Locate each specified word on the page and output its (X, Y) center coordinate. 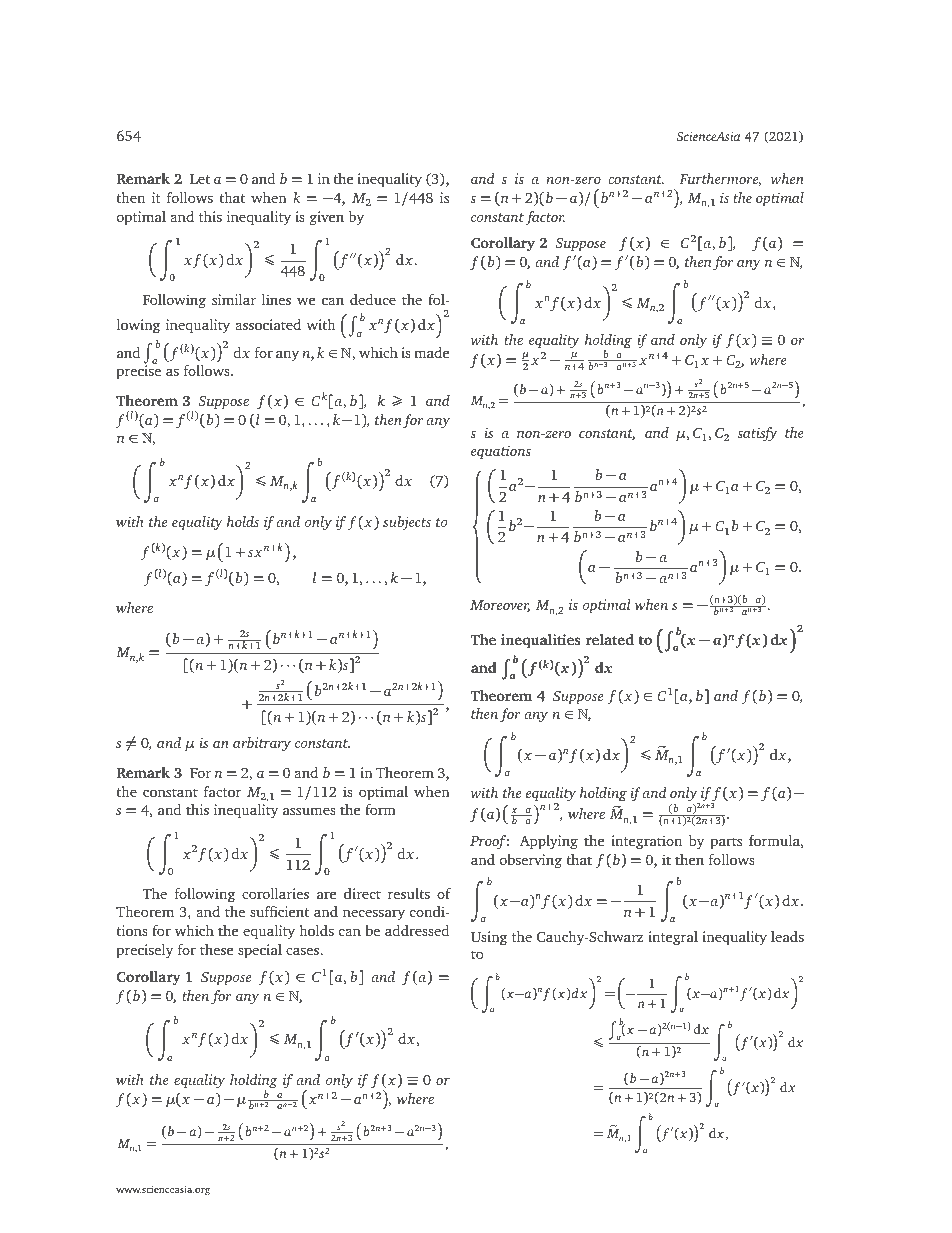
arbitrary (262, 744)
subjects (407, 523)
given (327, 218)
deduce (373, 299)
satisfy (757, 434)
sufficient (279, 911)
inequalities (541, 641)
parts (726, 843)
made (431, 352)
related (609, 639)
